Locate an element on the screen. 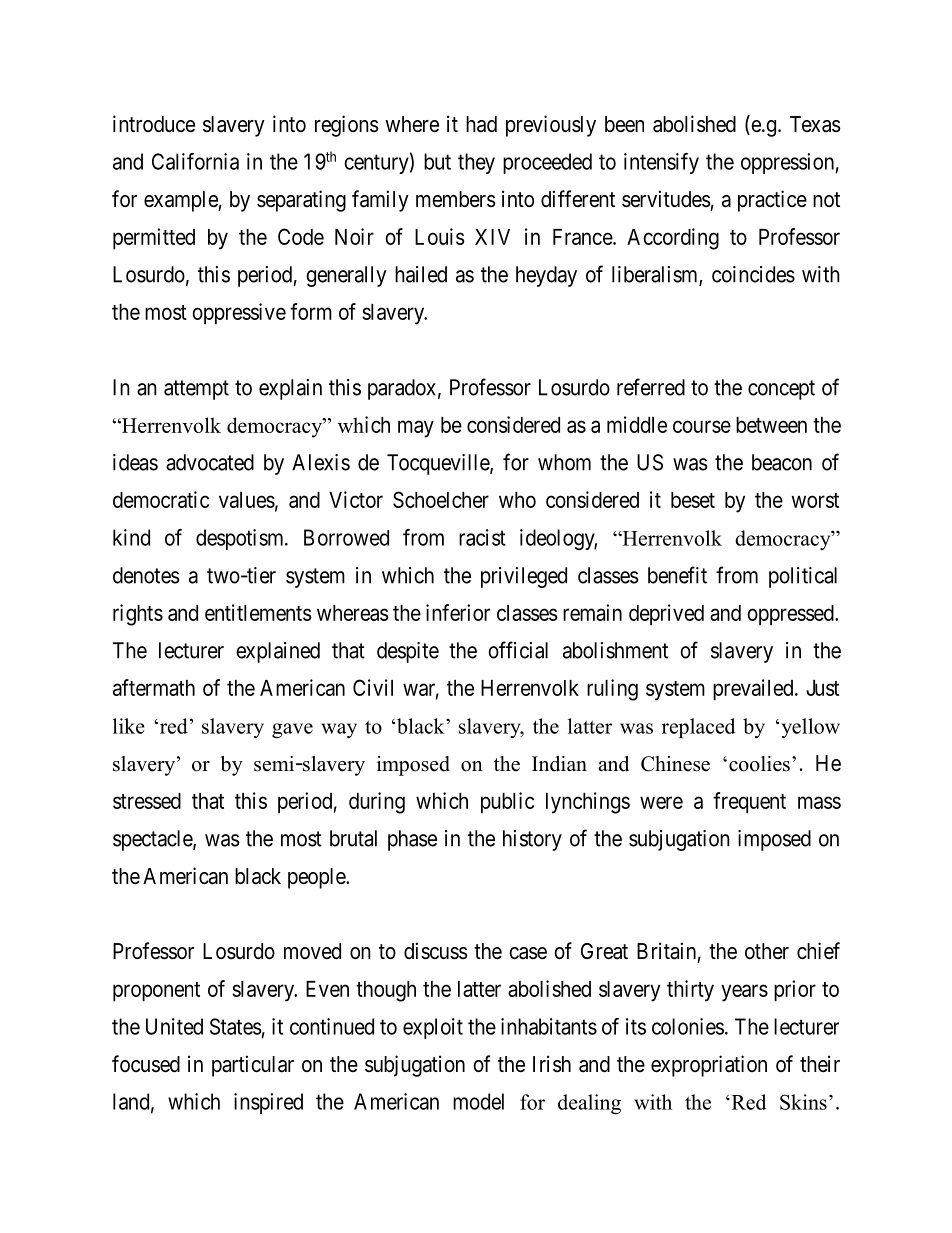  particular is located at coordinates (253, 1066).
